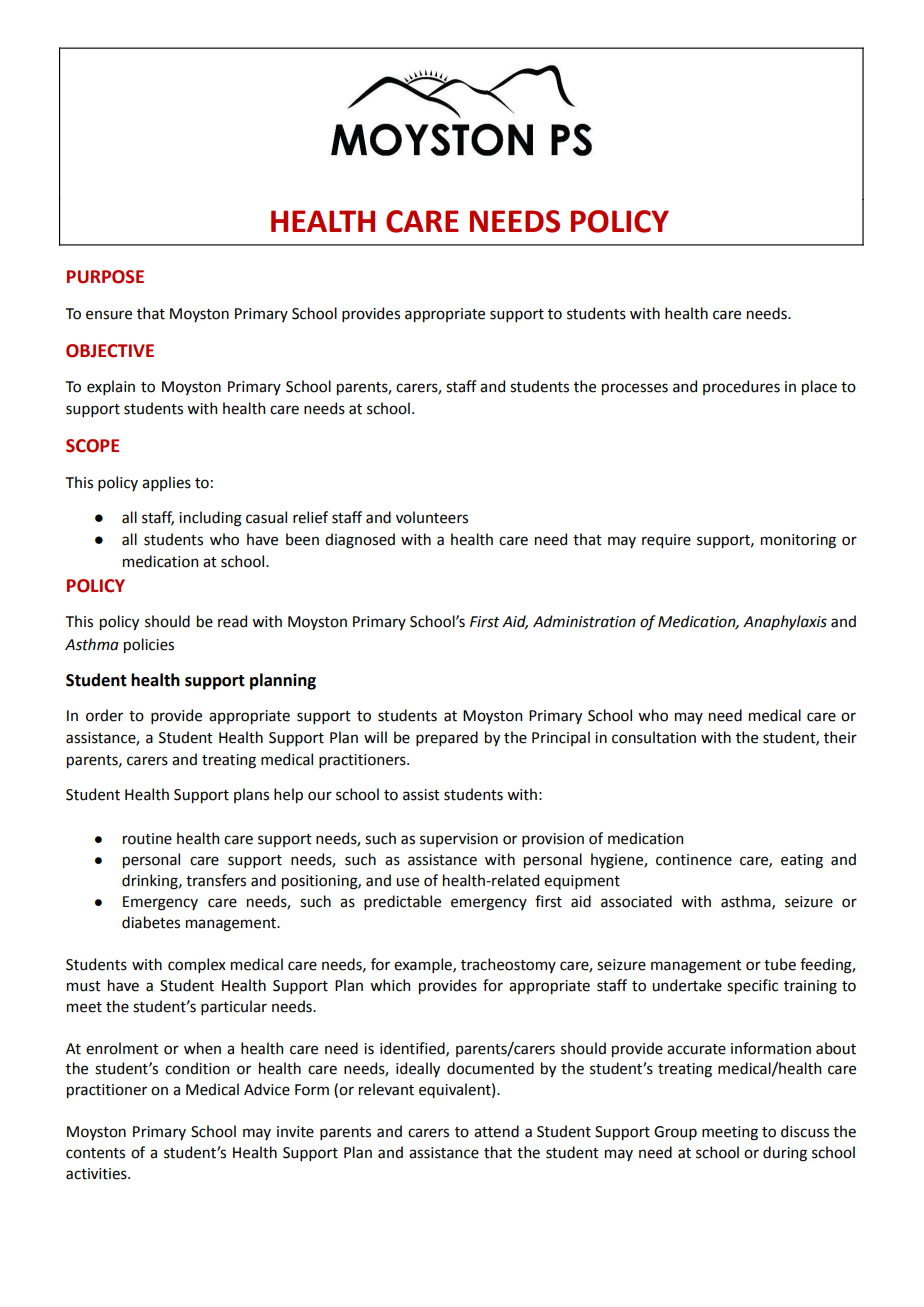 This screenshot has width=924, height=1307. What do you see at coordinates (95, 1153) in the screenshot?
I see `contents` at bounding box center [95, 1153].
